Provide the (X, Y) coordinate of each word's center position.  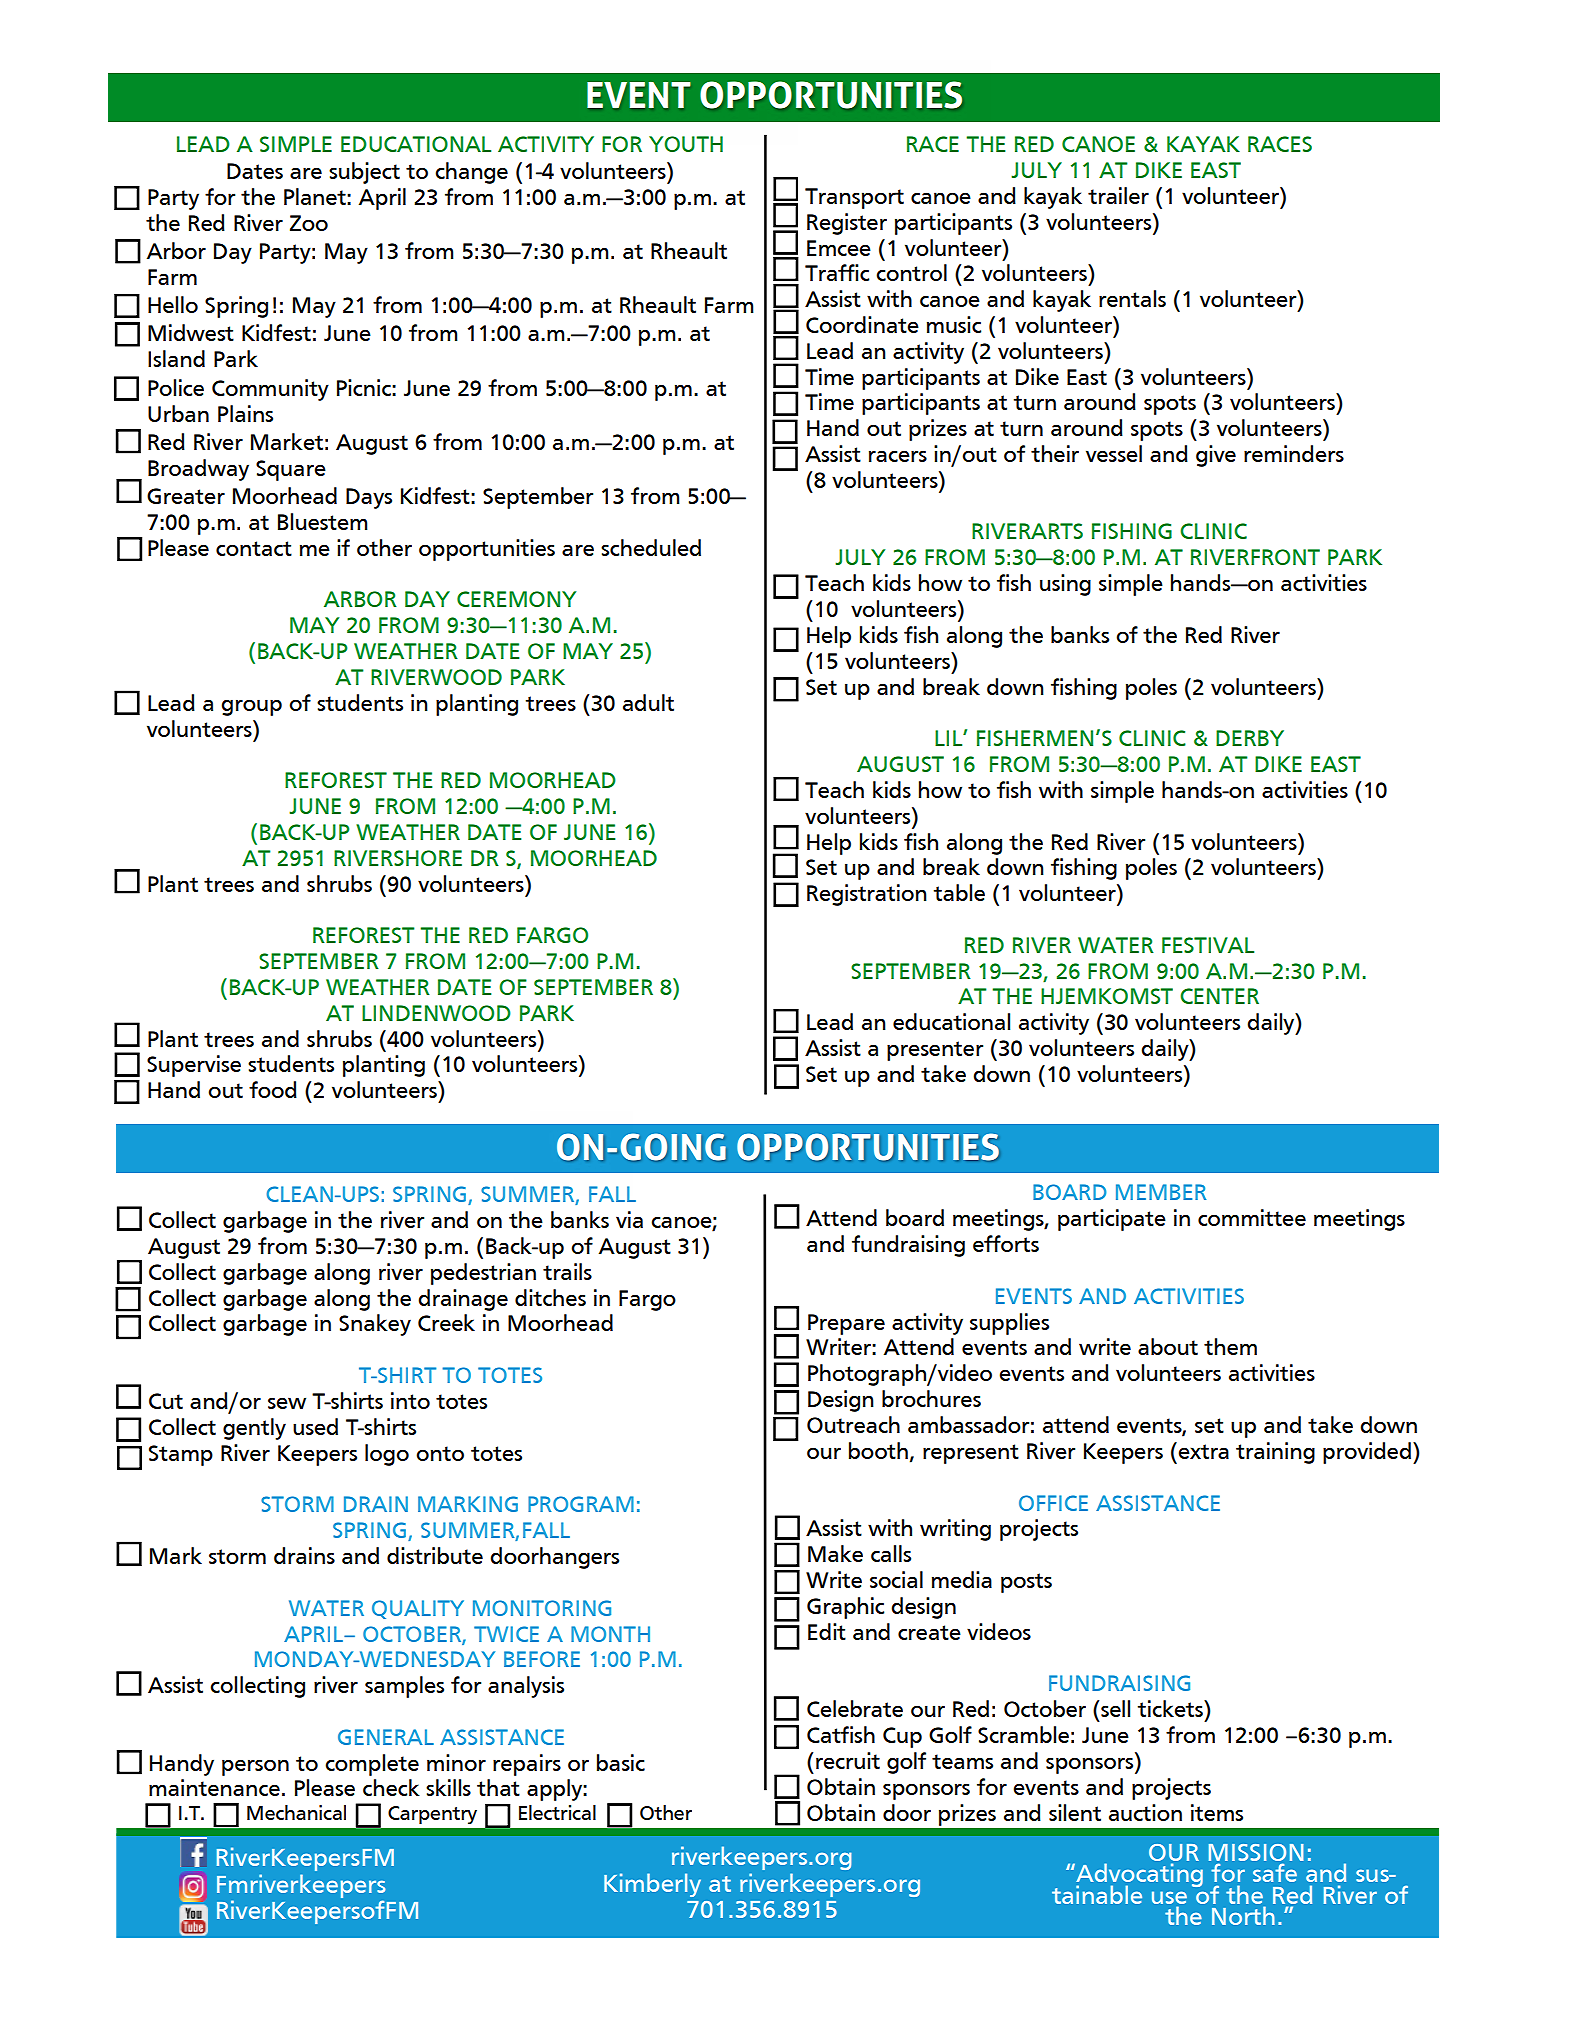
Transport (854, 198)
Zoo (309, 223)
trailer (1118, 195)
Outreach (853, 1424)
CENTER (1219, 996)
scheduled (651, 547)
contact (254, 548)
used (315, 1426)
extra (1203, 1451)
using (1065, 585)
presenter (935, 1051)
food (273, 1089)
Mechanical (296, 1812)
